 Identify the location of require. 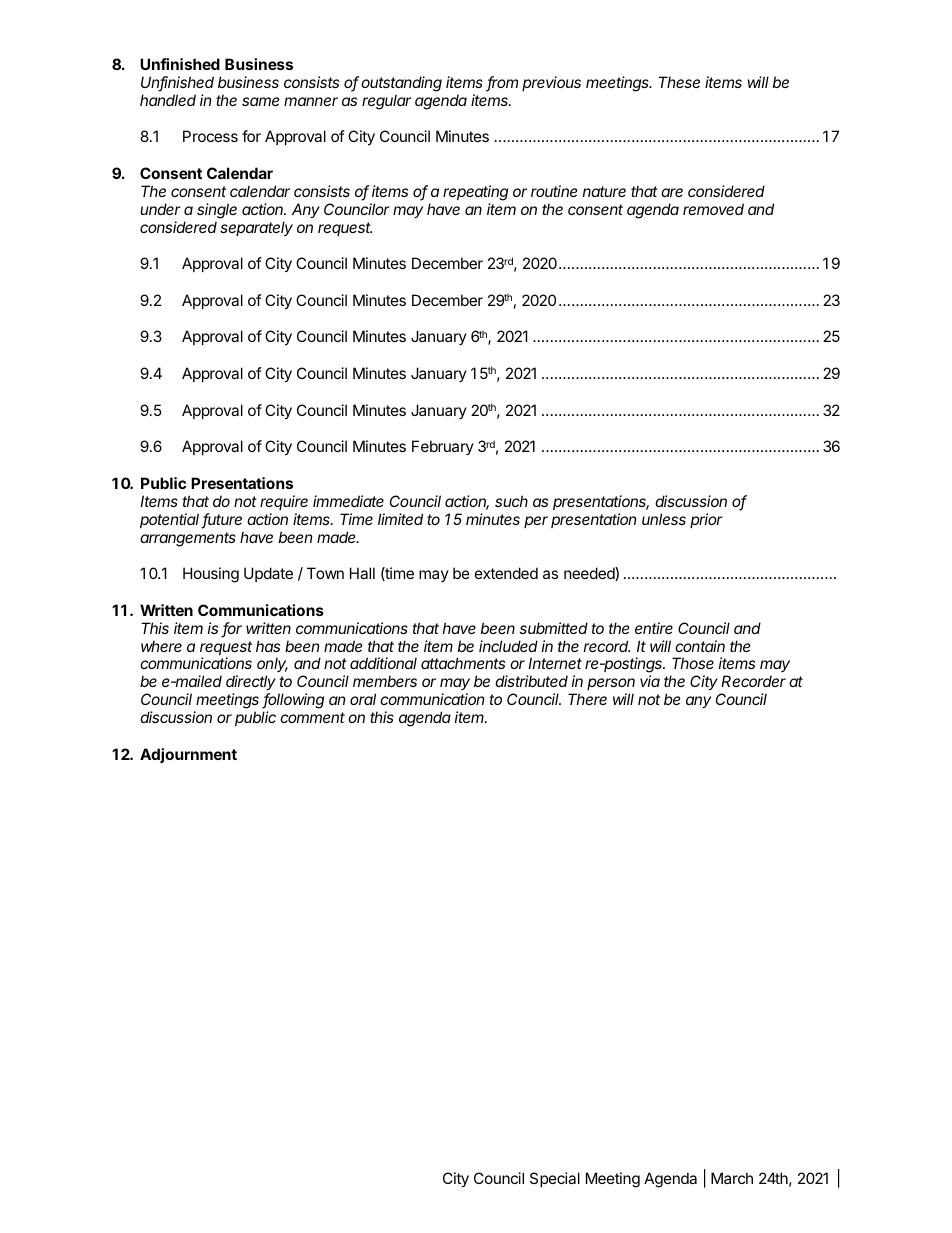
(284, 502).
